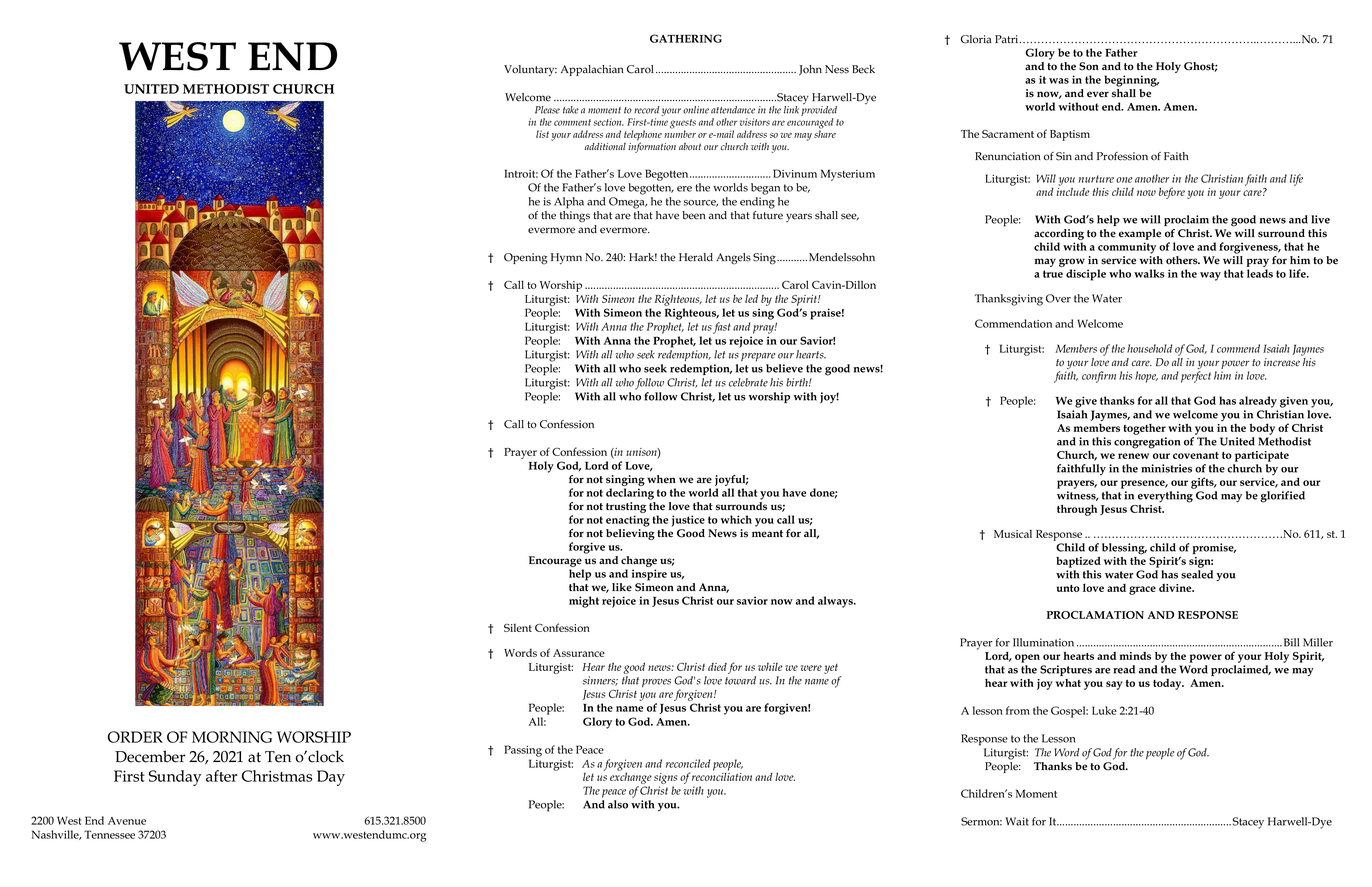 The width and height of the page is (1372, 887). I want to click on beginning, so click(1131, 81).
